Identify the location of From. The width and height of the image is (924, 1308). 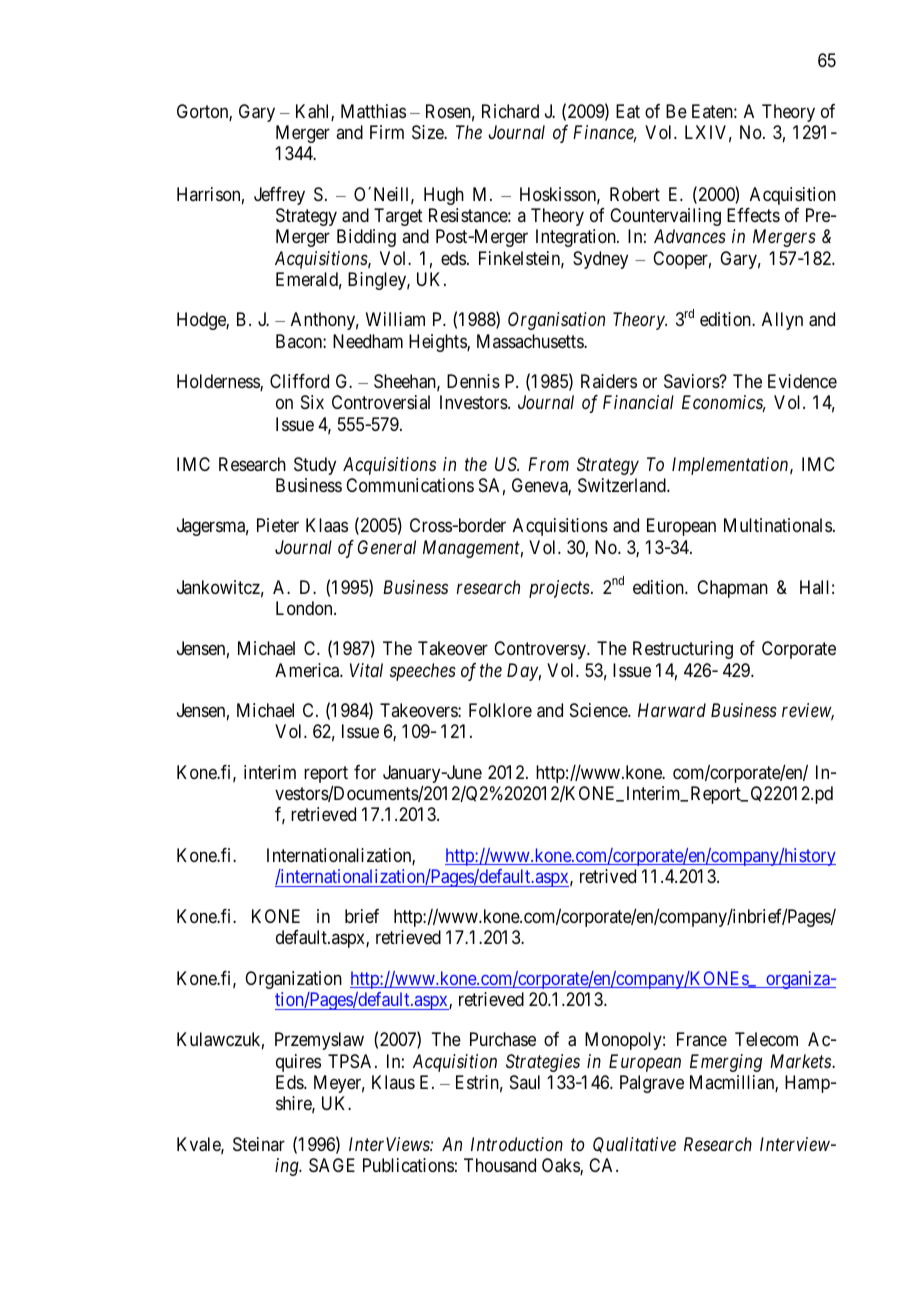
(548, 464).
